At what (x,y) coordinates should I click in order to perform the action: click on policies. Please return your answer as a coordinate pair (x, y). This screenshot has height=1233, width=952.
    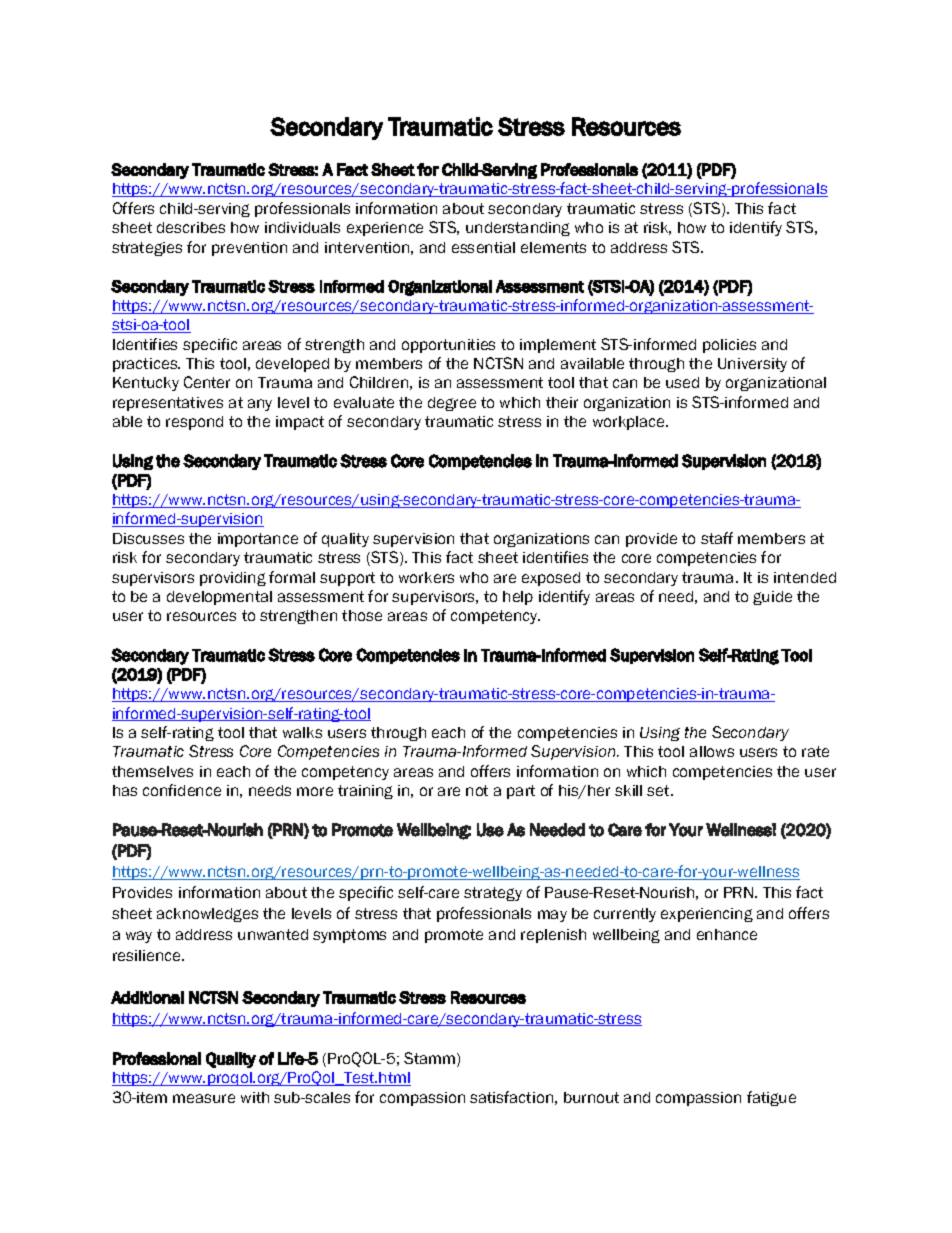
    Looking at the image, I should click on (729, 346).
